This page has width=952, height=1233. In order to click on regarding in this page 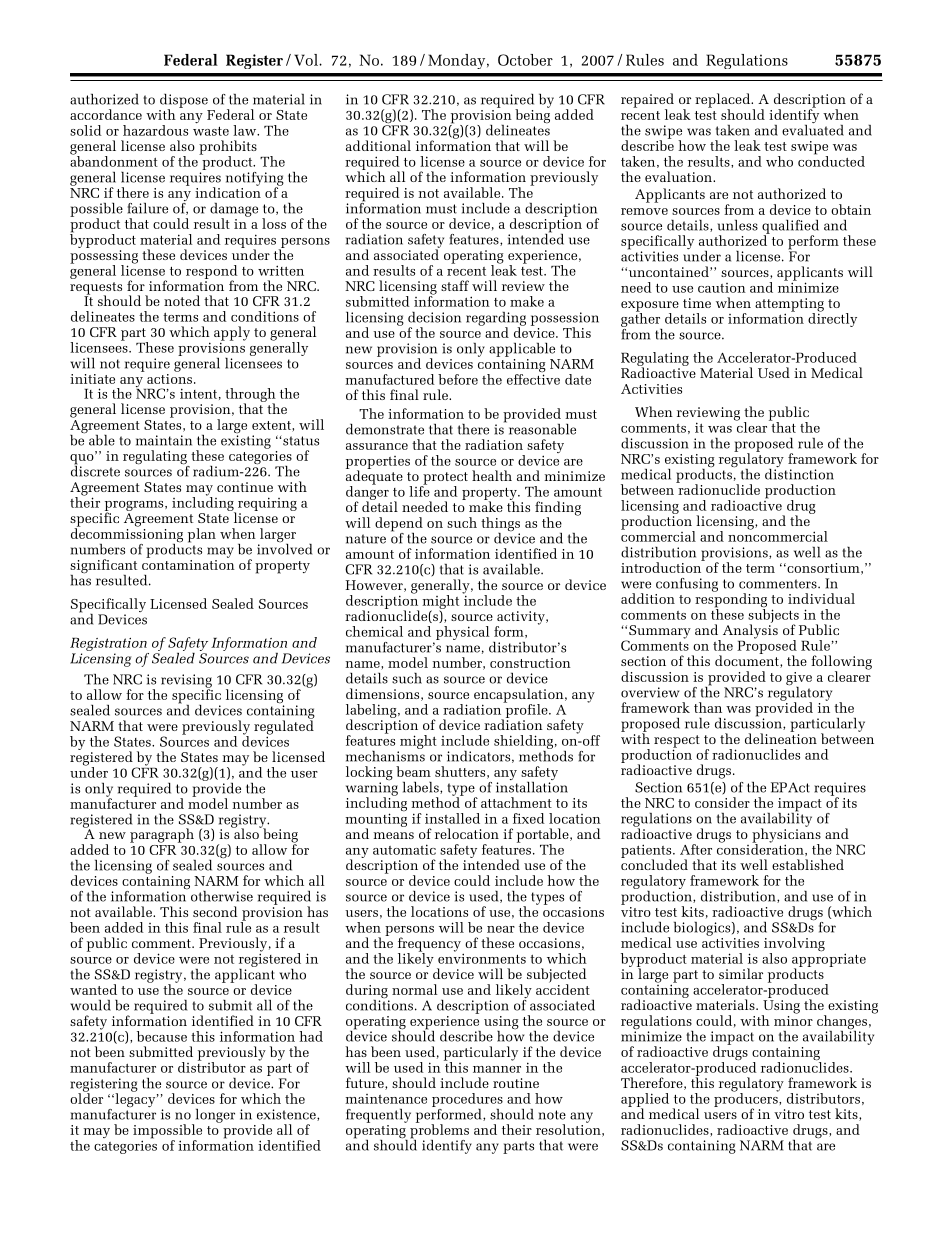, I will do `click(496, 320)`.
